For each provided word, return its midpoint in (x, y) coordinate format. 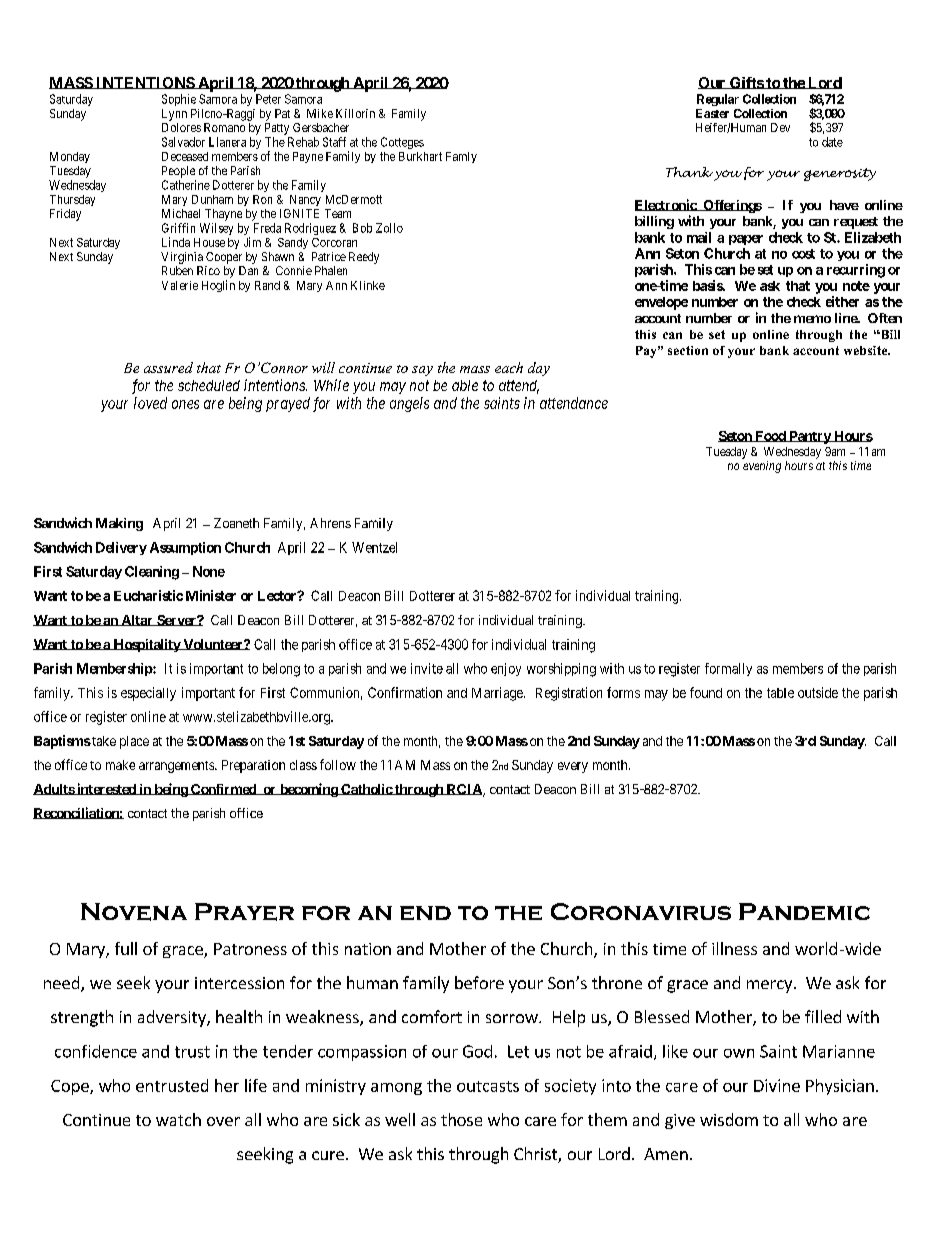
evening (762, 467)
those (461, 1119)
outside (818, 692)
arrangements (177, 767)
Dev (780, 127)
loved (150, 403)
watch (178, 1119)
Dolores (181, 127)
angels (409, 404)
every (573, 767)
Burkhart (420, 156)
